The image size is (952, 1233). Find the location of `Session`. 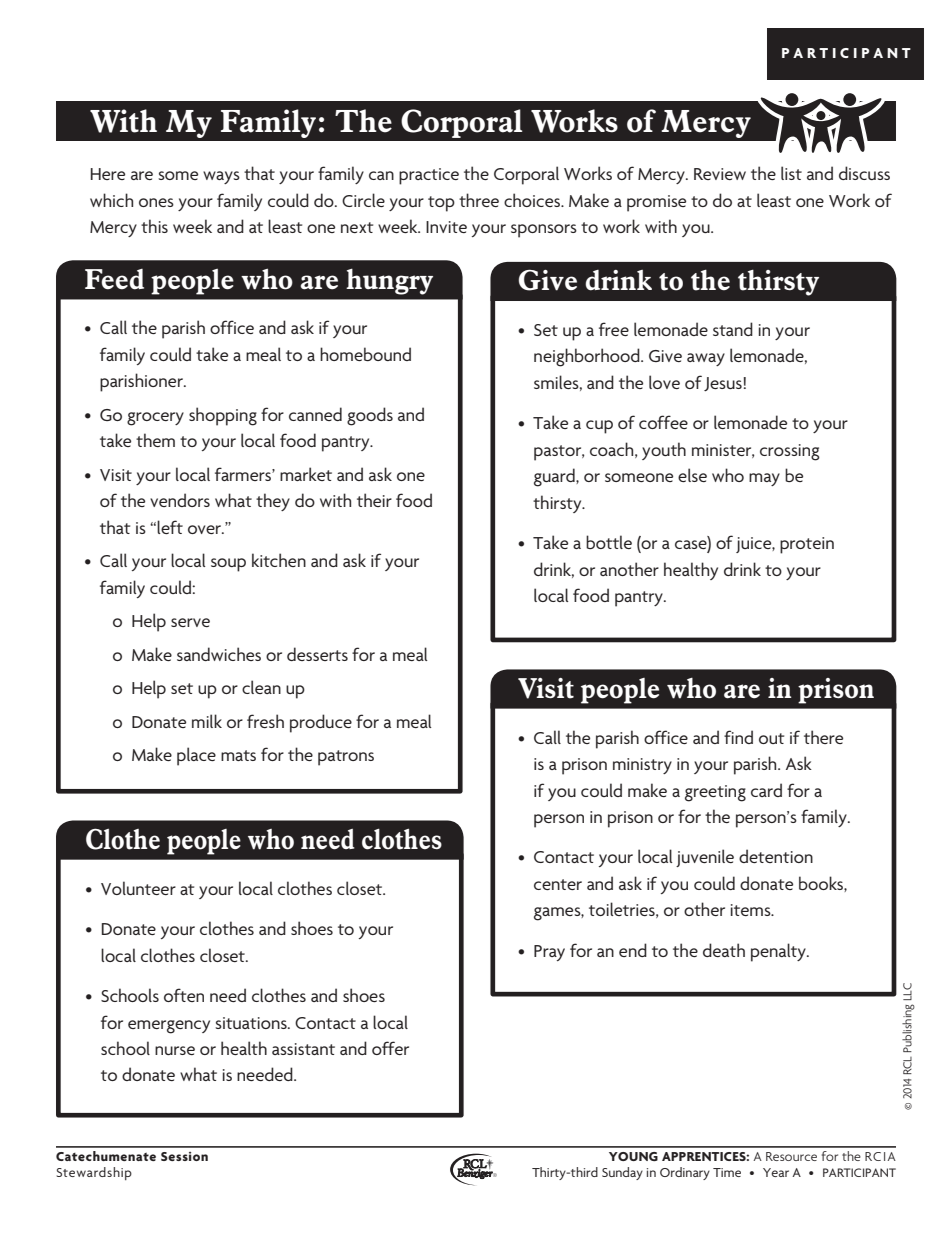

Session is located at coordinates (184, 1156).
